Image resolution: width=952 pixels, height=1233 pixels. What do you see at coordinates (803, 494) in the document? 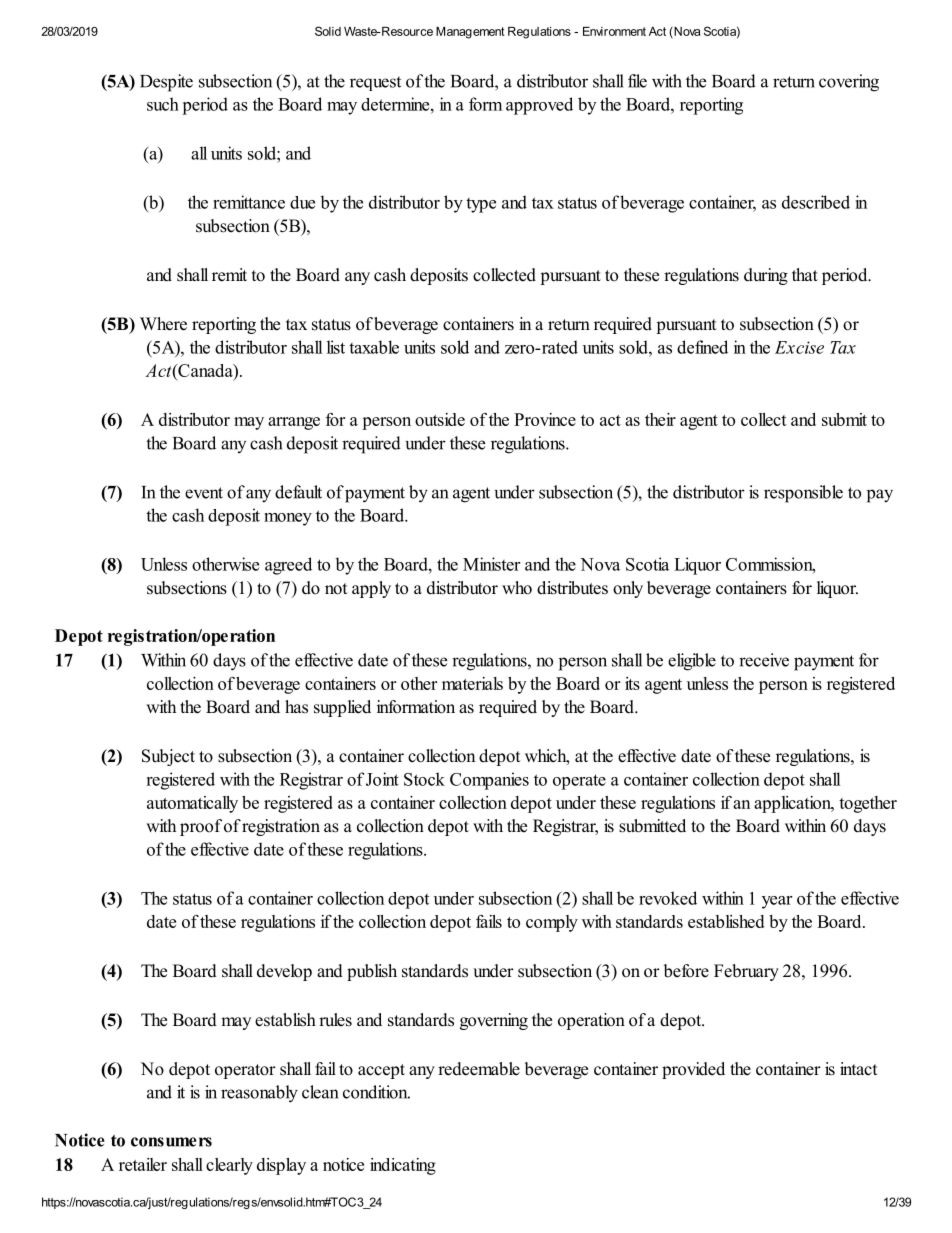
I see `responsible` at bounding box center [803, 494].
